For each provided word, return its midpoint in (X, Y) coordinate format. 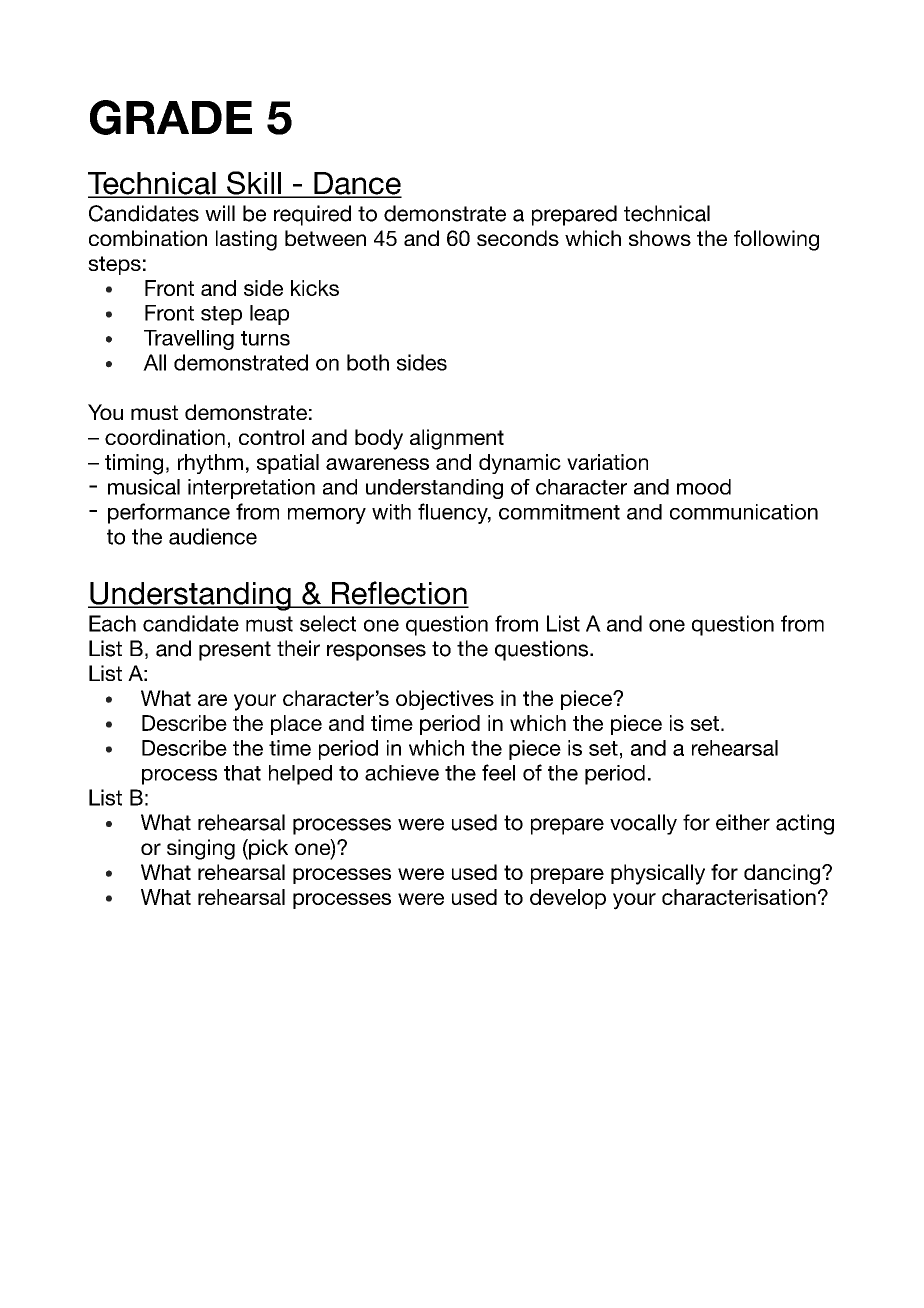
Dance (357, 184)
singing (201, 849)
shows (660, 238)
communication (744, 512)
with (391, 512)
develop (568, 899)
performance (169, 513)
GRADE (171, 117)
